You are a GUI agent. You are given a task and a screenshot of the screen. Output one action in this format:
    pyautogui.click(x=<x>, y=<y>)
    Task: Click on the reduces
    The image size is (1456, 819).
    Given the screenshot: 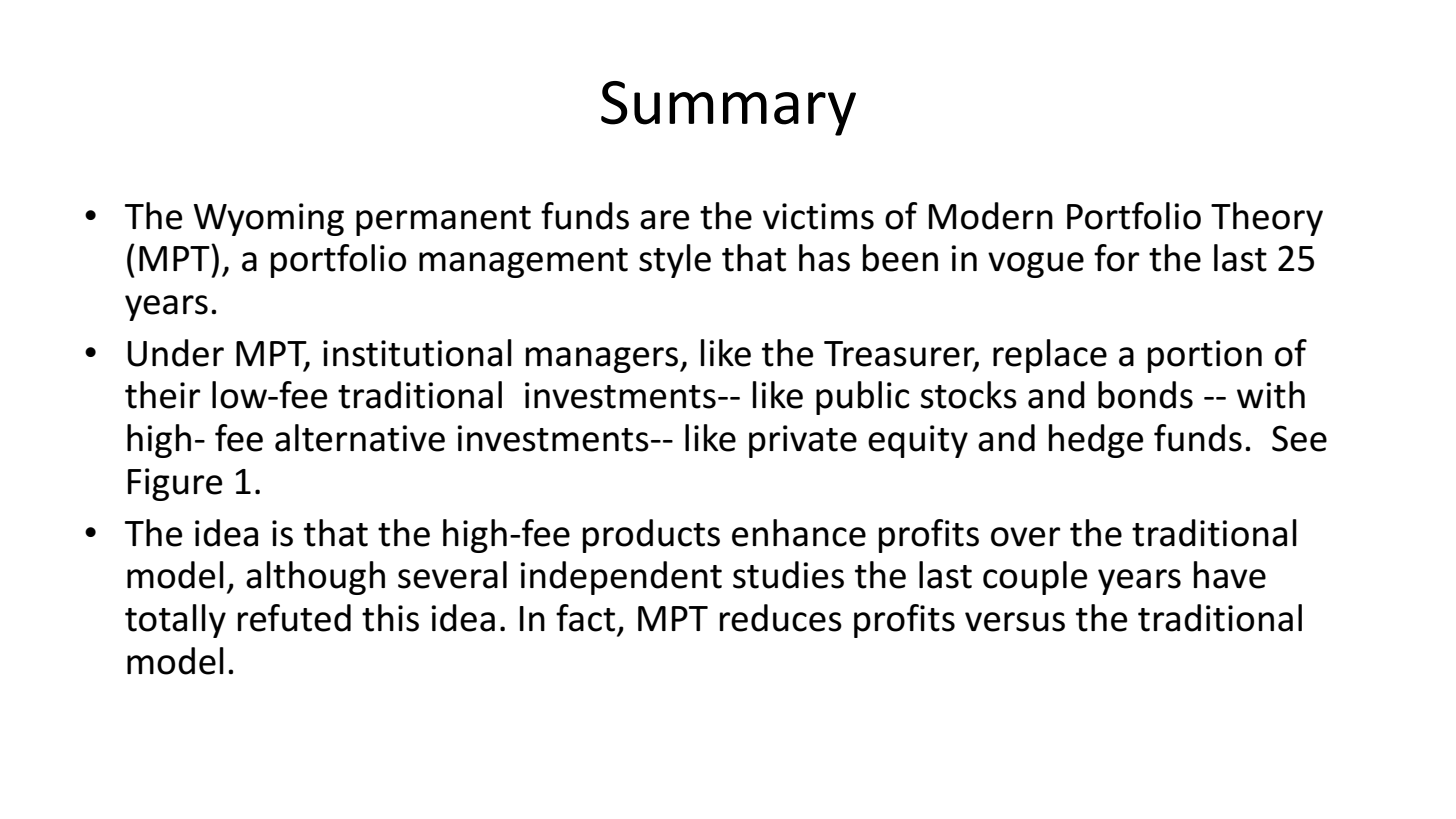 What is the action you would take?
    pyautogui.click(x=781, y=618)
